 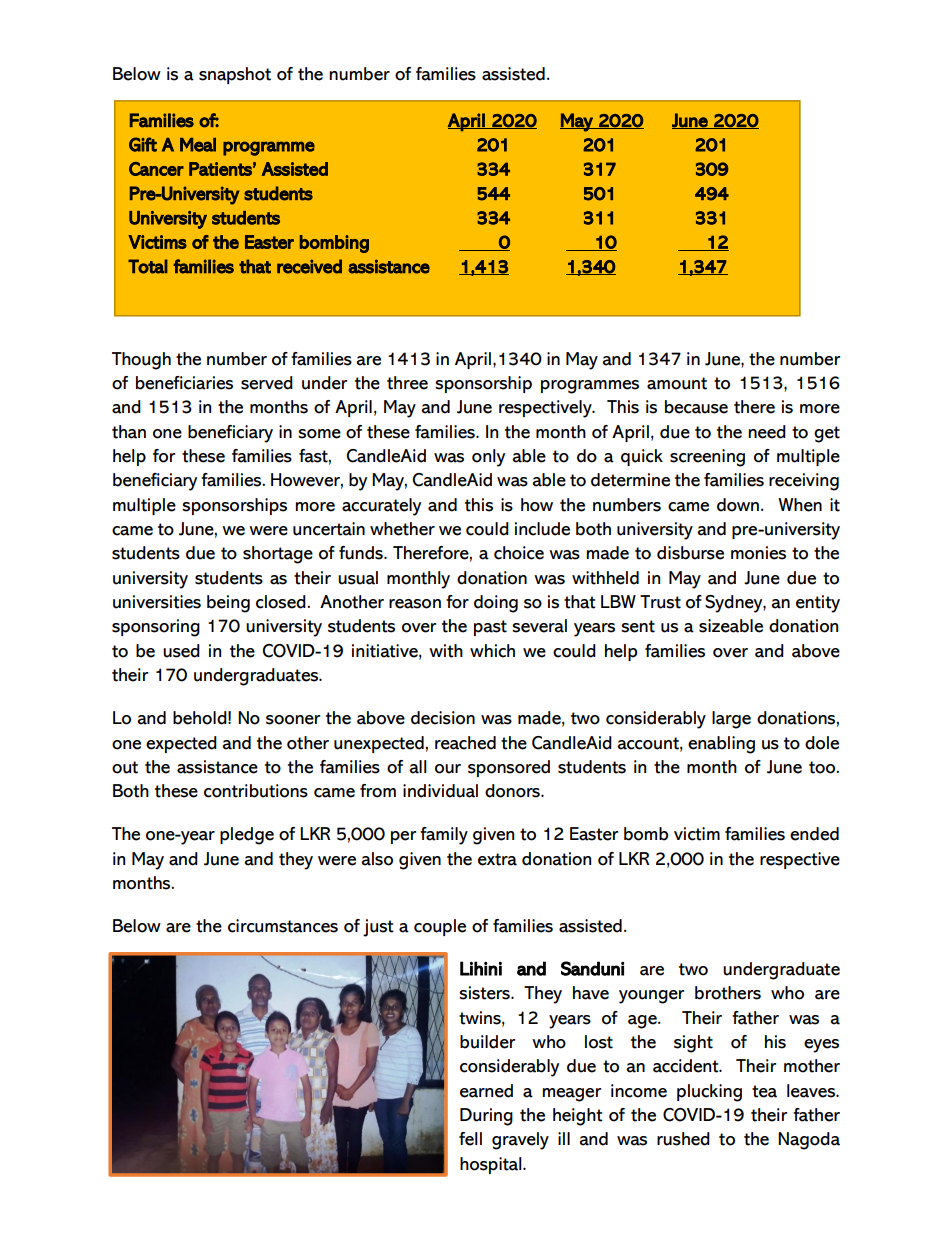 I want to click on Meal, so click(x=198, y=145).
